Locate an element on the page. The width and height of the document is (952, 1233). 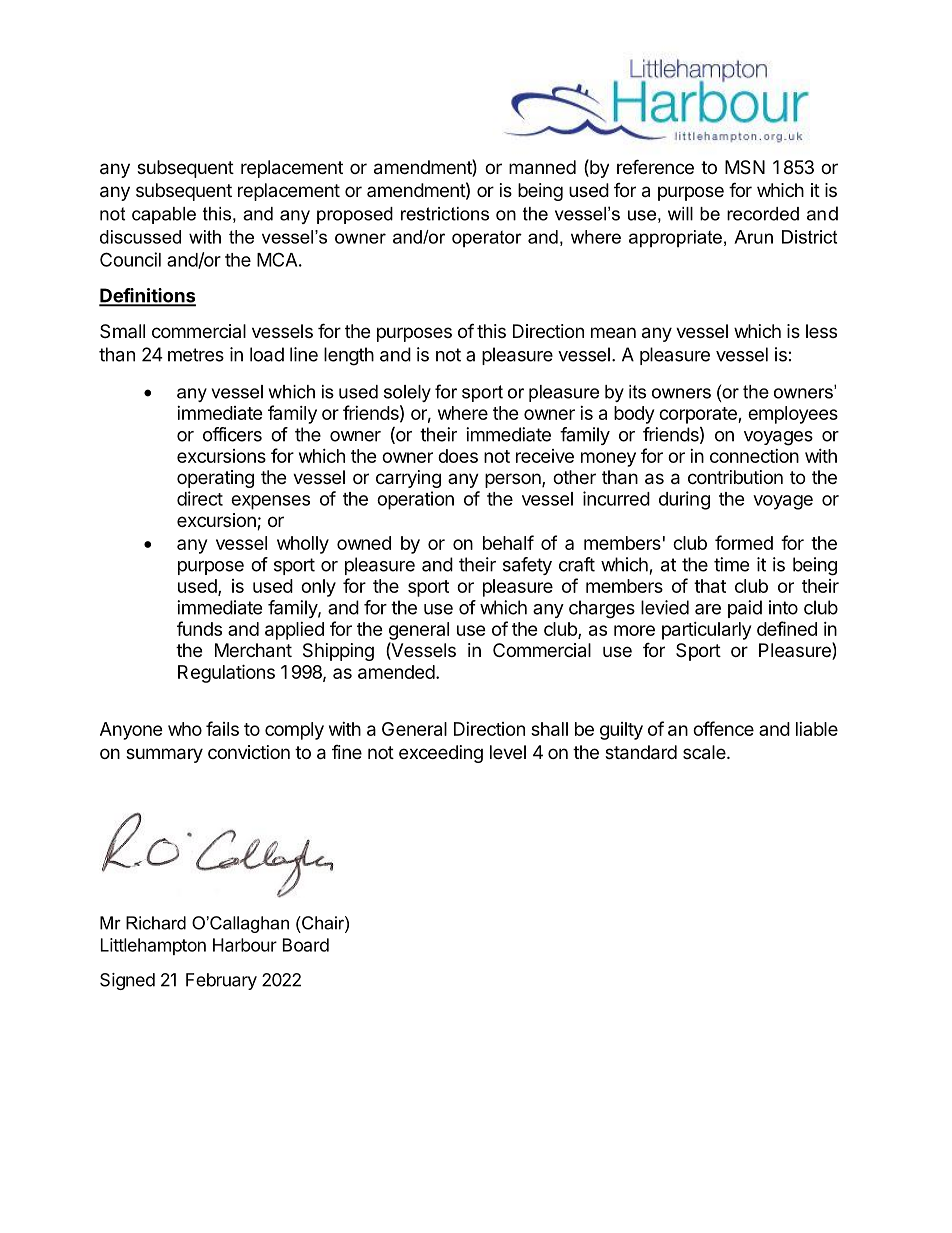
Board is located at coordinates (306, 945).
